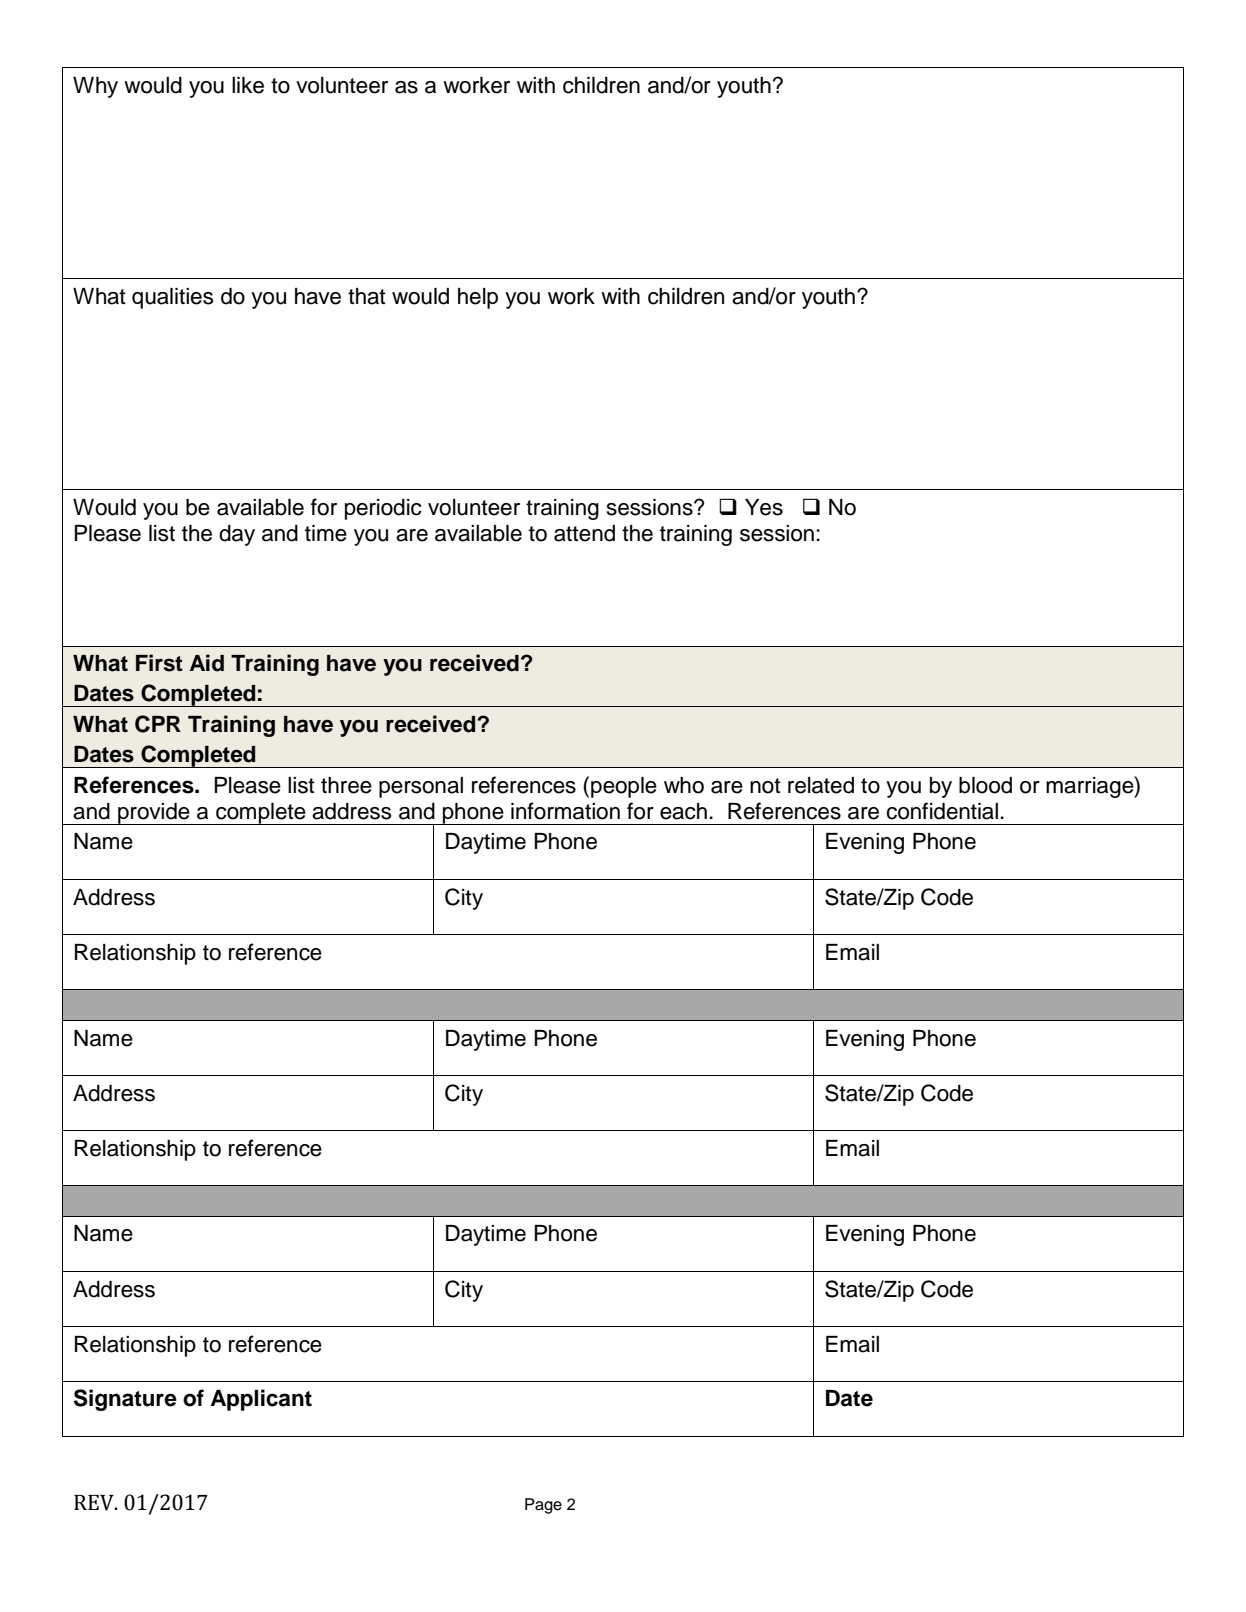 This screenshot has width=1246, height=1612. What do you see at coordinates (764, 507) in the screenshot?
I see `Yes` at bounding box center [764, 507].
